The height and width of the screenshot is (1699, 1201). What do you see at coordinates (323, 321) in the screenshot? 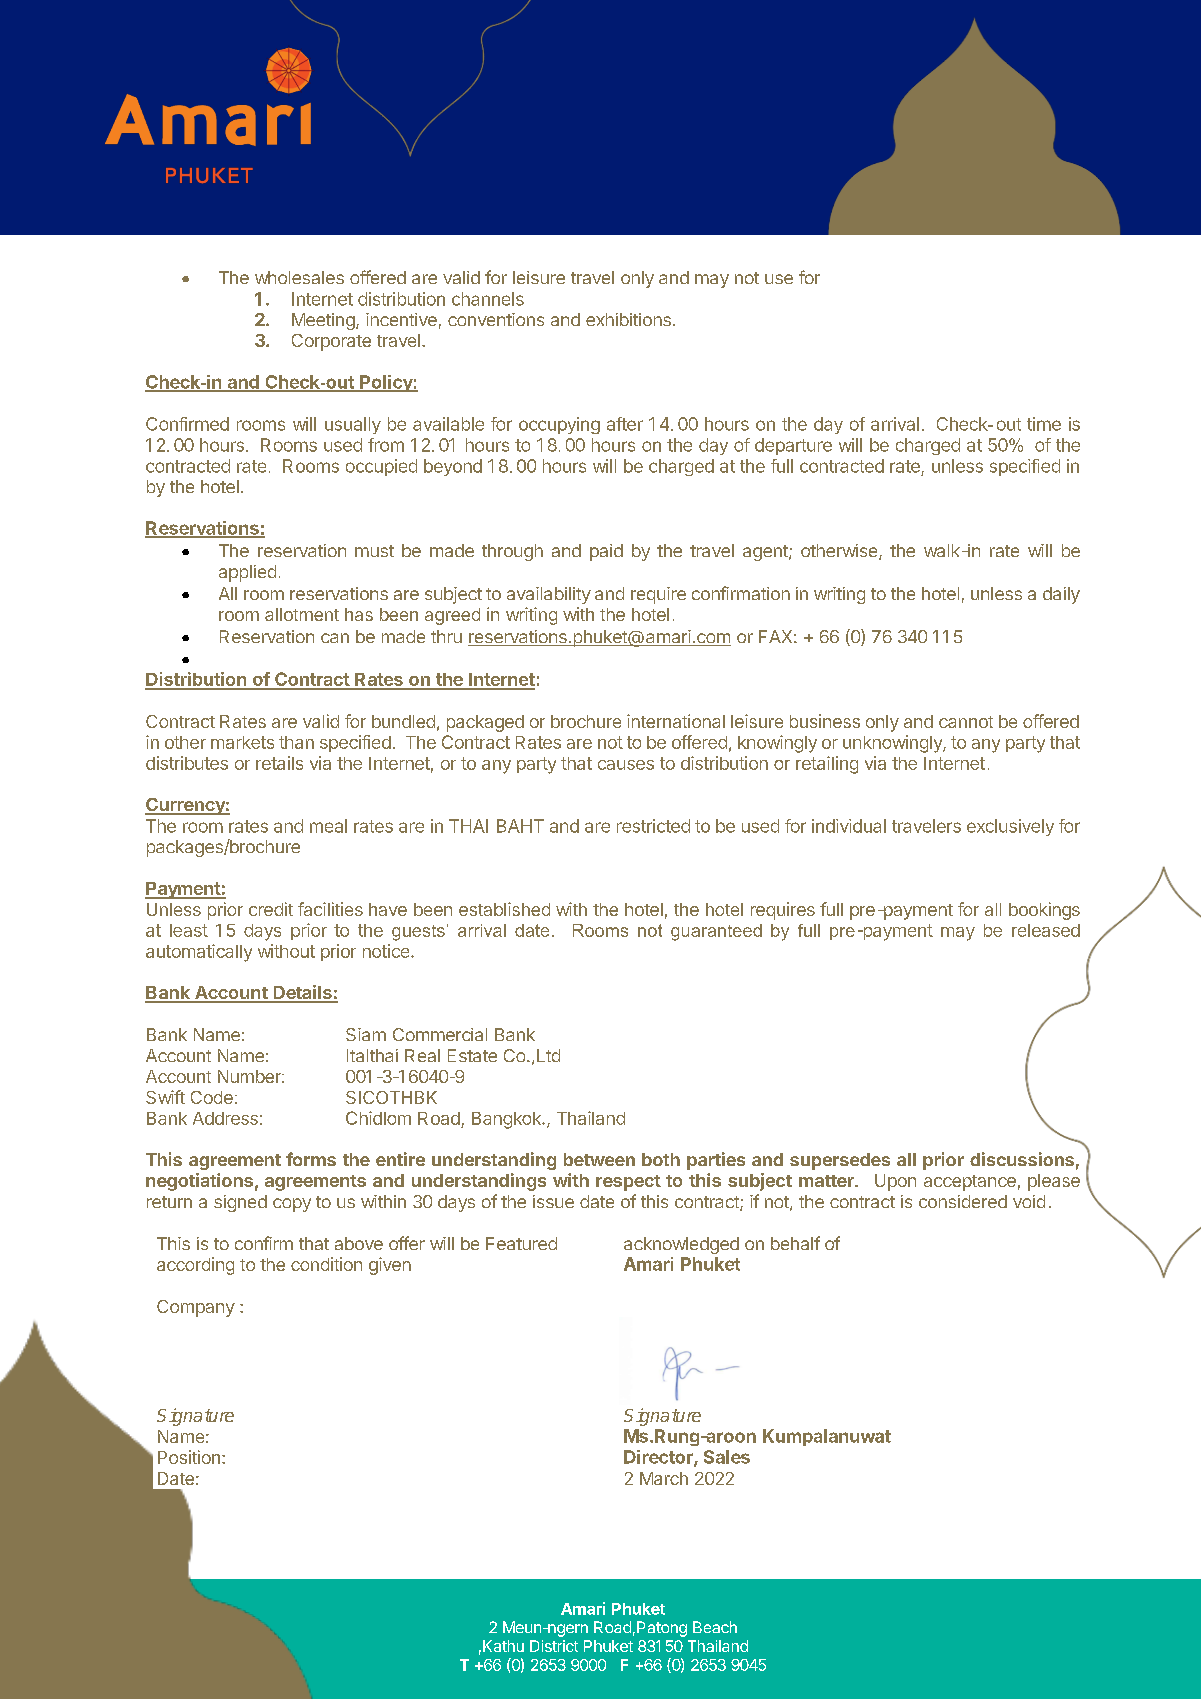
I see `Meeting` at bounding box center [323, 321].
